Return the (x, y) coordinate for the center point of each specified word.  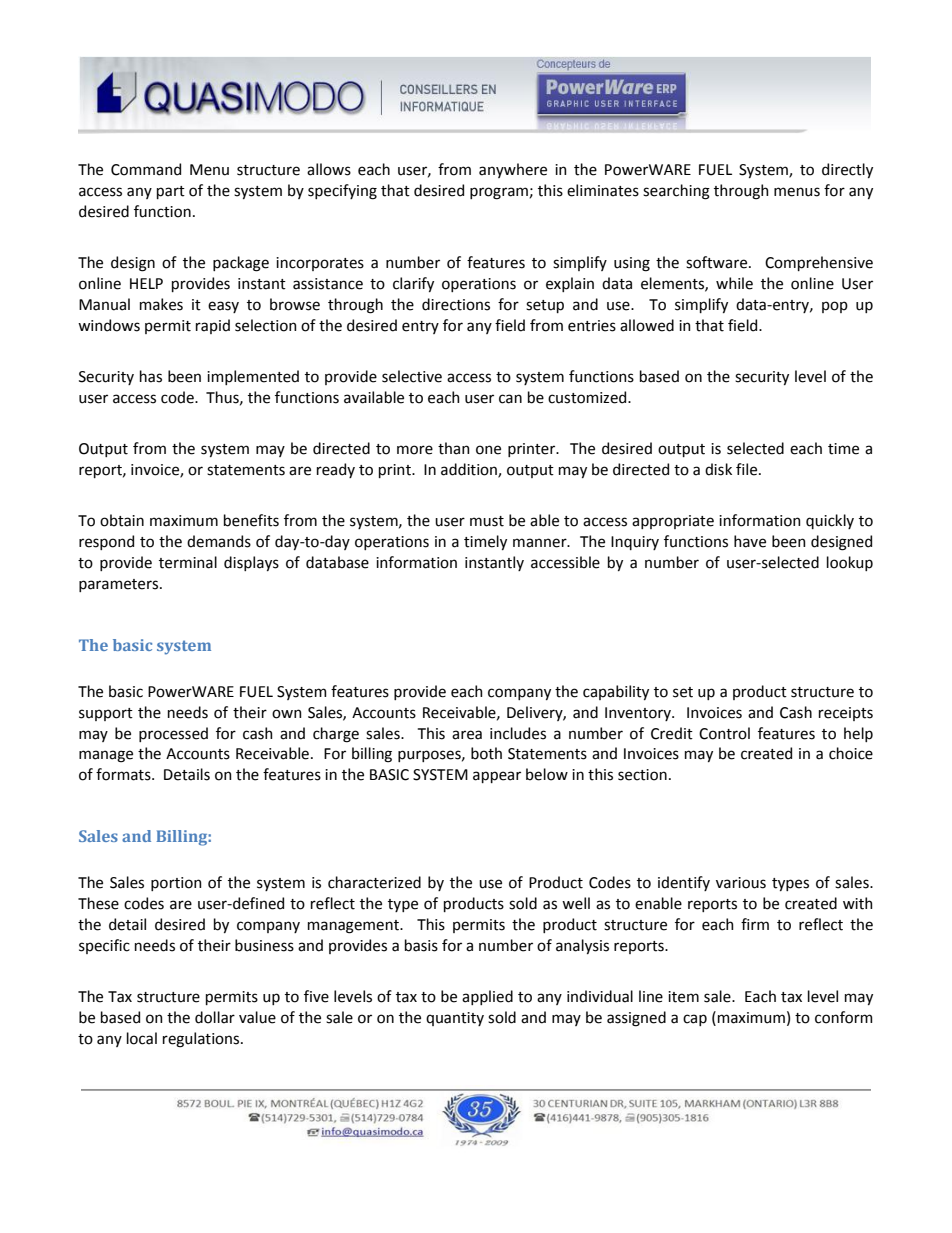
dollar (215, 1017)
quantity (455, 1019)
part (171, 192)
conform (844, 1017)
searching (676, 192)
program (500, 193)
